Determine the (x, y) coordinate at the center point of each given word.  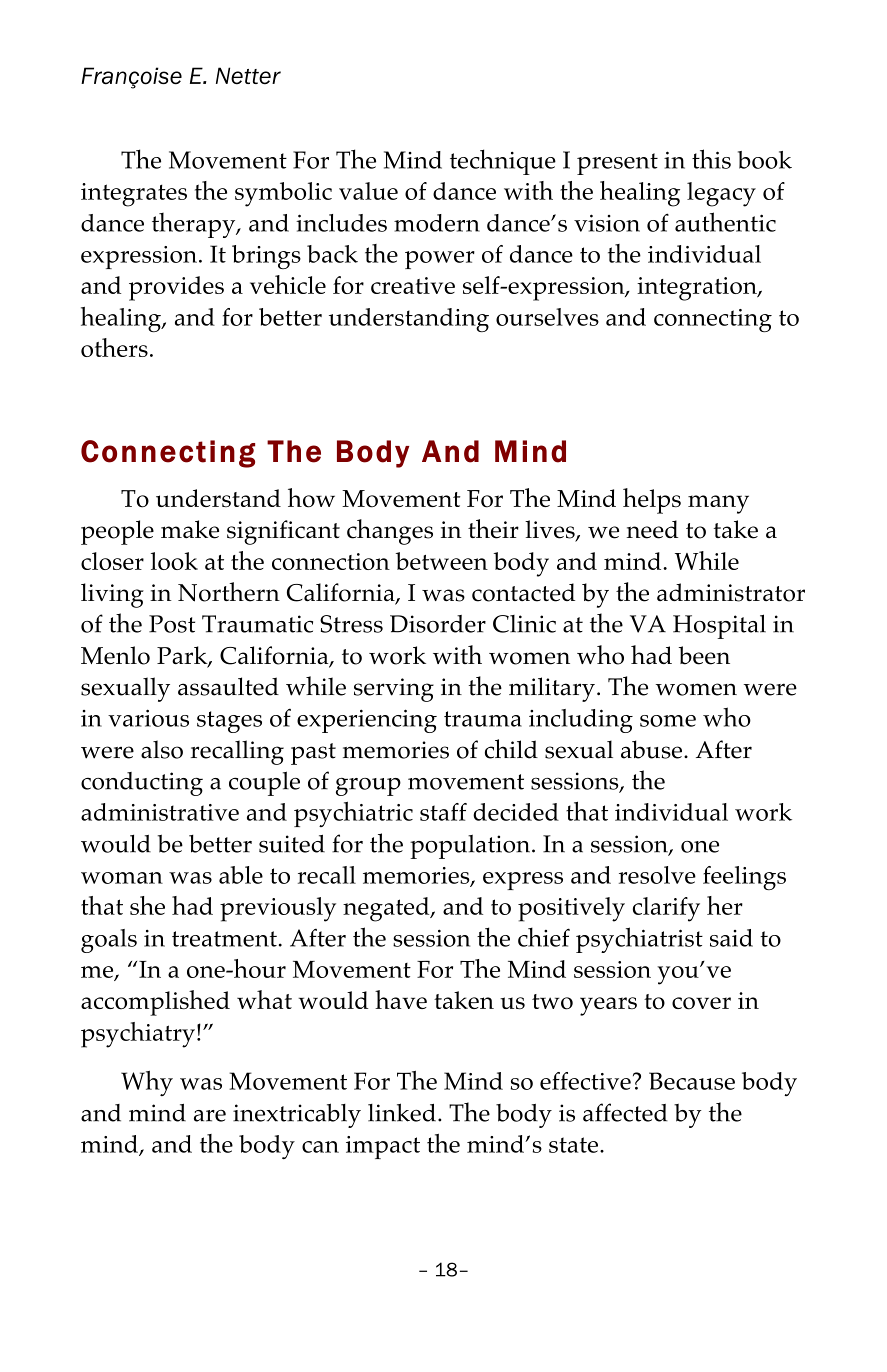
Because (692, 1081)
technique (503, 162)
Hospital (719, 626)
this (711, 159)
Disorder (438, 624)
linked (402, 1112)
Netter (248, 76)
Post (172, 624)
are (210, 1116)
